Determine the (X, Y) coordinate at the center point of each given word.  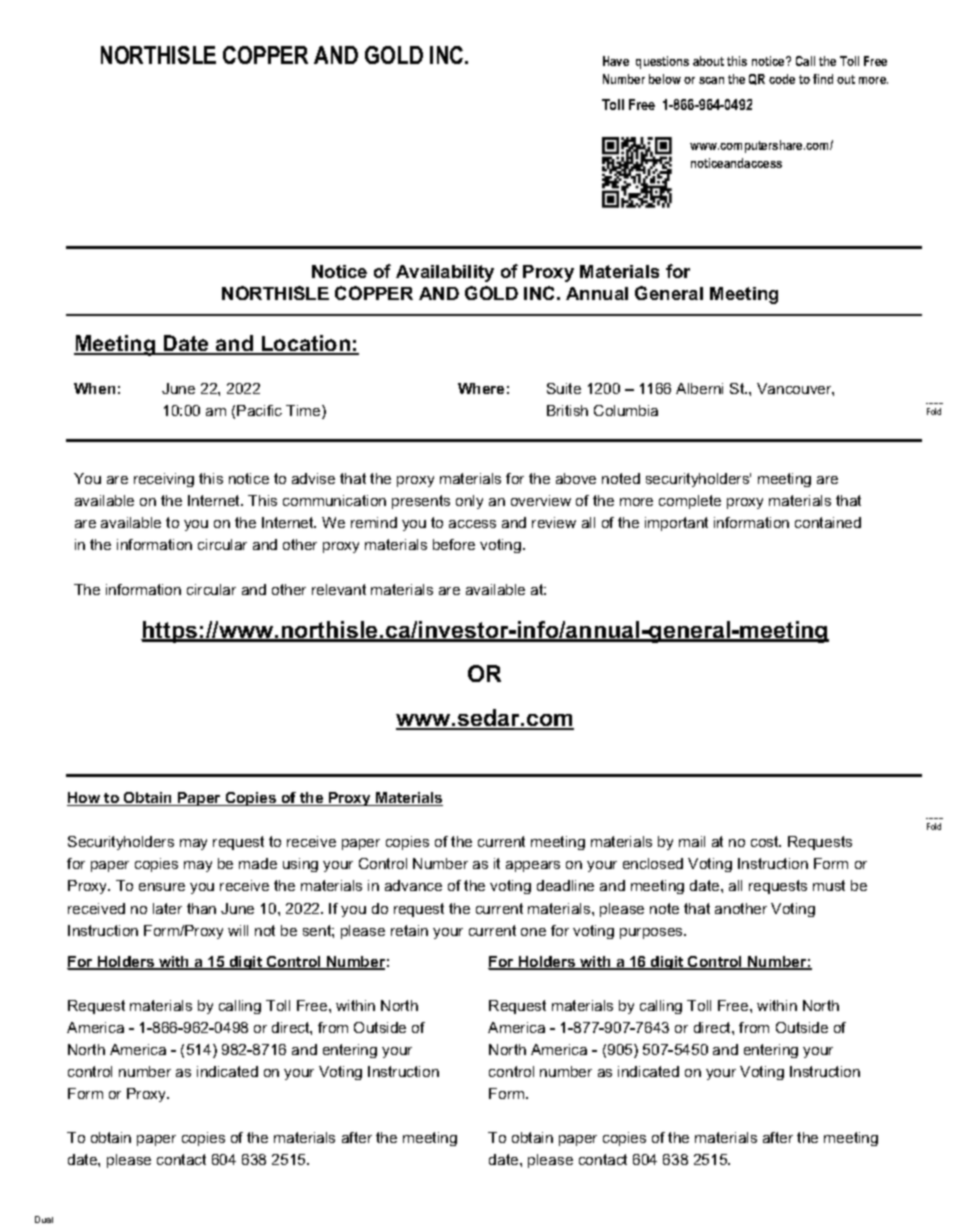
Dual (44, 1219)
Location (306, 345)
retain (409, 930)
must (829, 885)
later (167, 908)
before (454, 544)
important (676, 524)
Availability (445, 273)
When (94, 388)
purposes (652, 933)
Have (616, 61)
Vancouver (795, 389)
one (533, 932)
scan (711, 80)
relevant (339, 589)
